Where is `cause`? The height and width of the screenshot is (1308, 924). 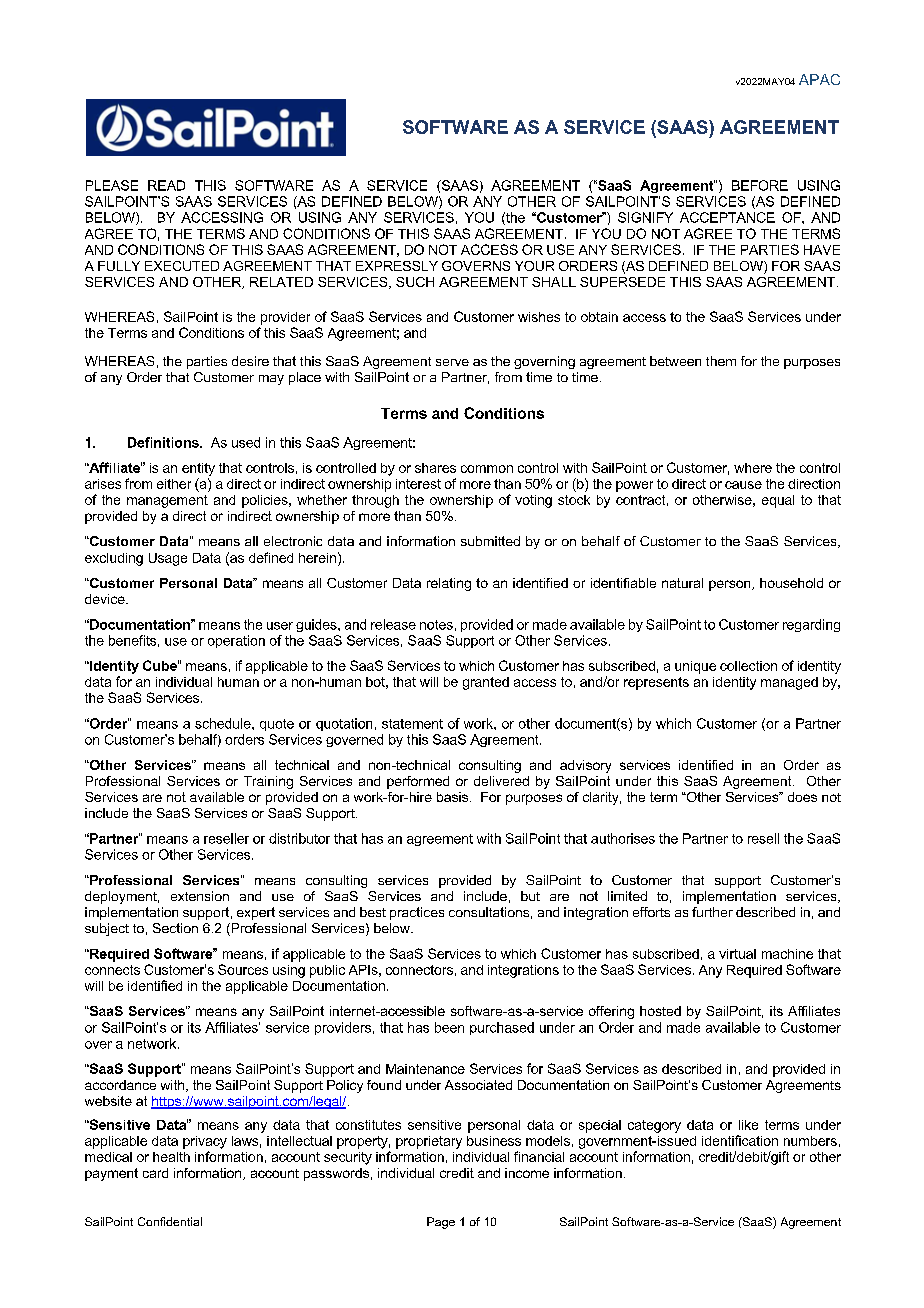 cause is located at coordinates (743, 485).
